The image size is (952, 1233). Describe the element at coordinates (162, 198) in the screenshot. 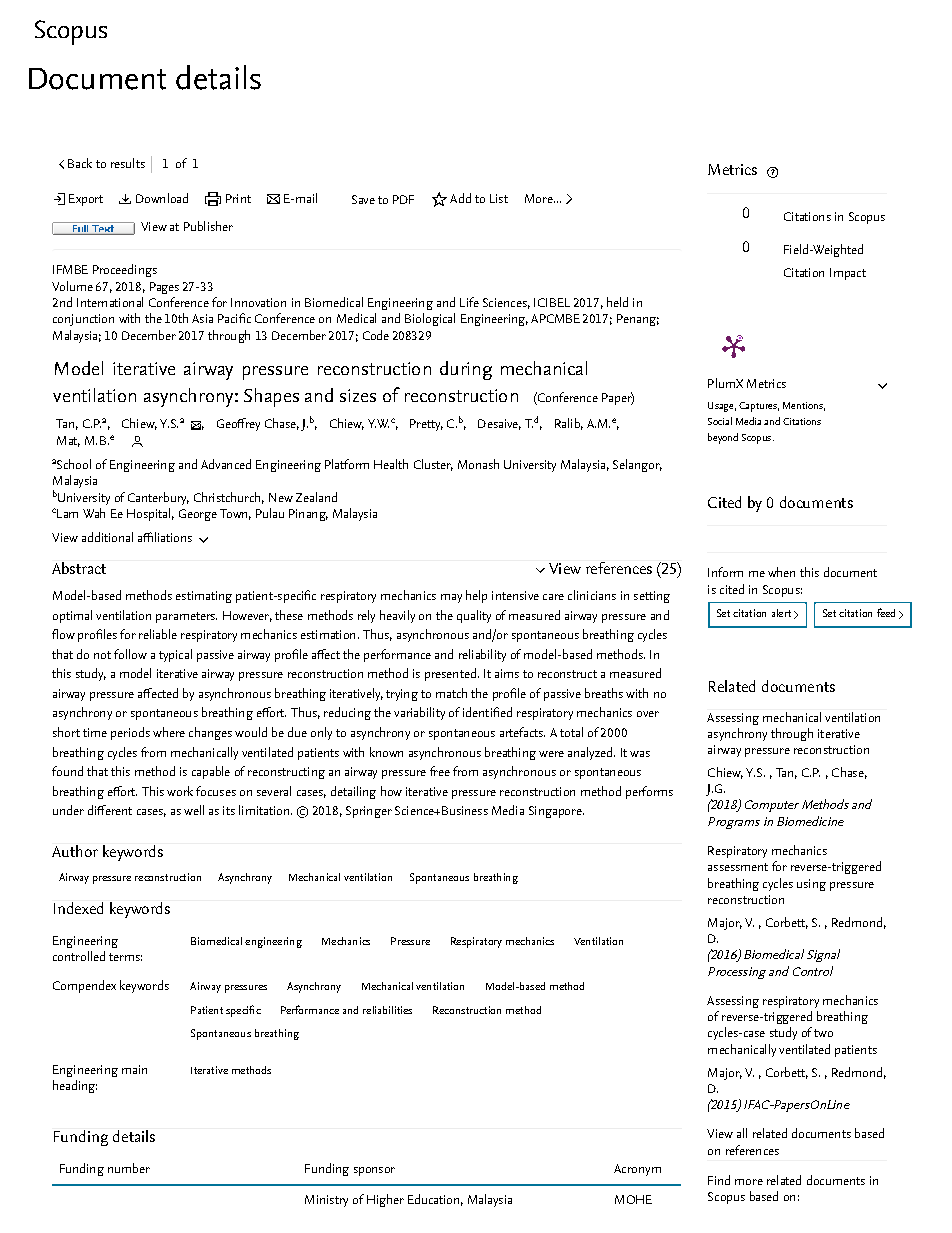

I see `Download` at that location.
